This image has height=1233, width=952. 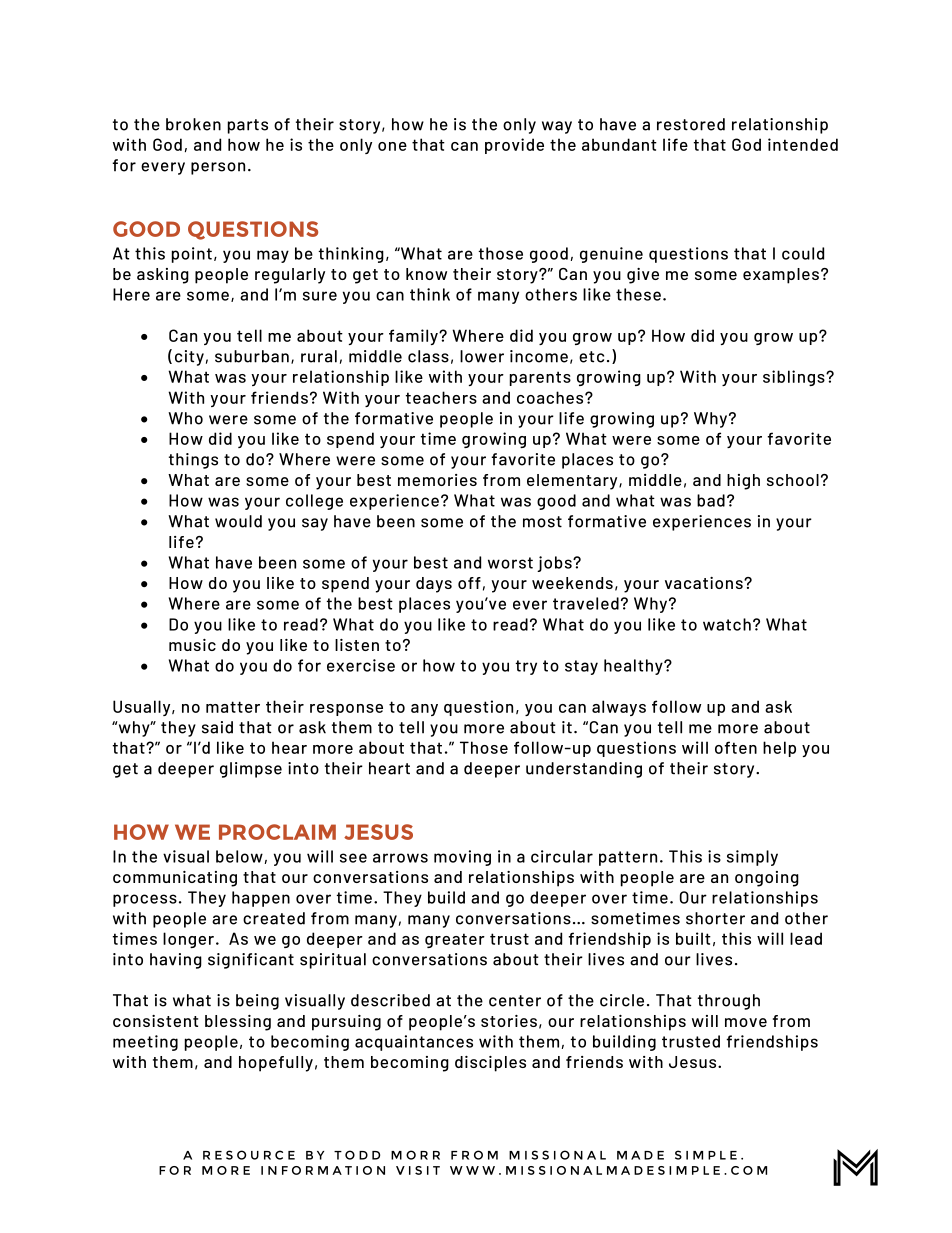 I want to click on simply, so click(x=752, y=858).
